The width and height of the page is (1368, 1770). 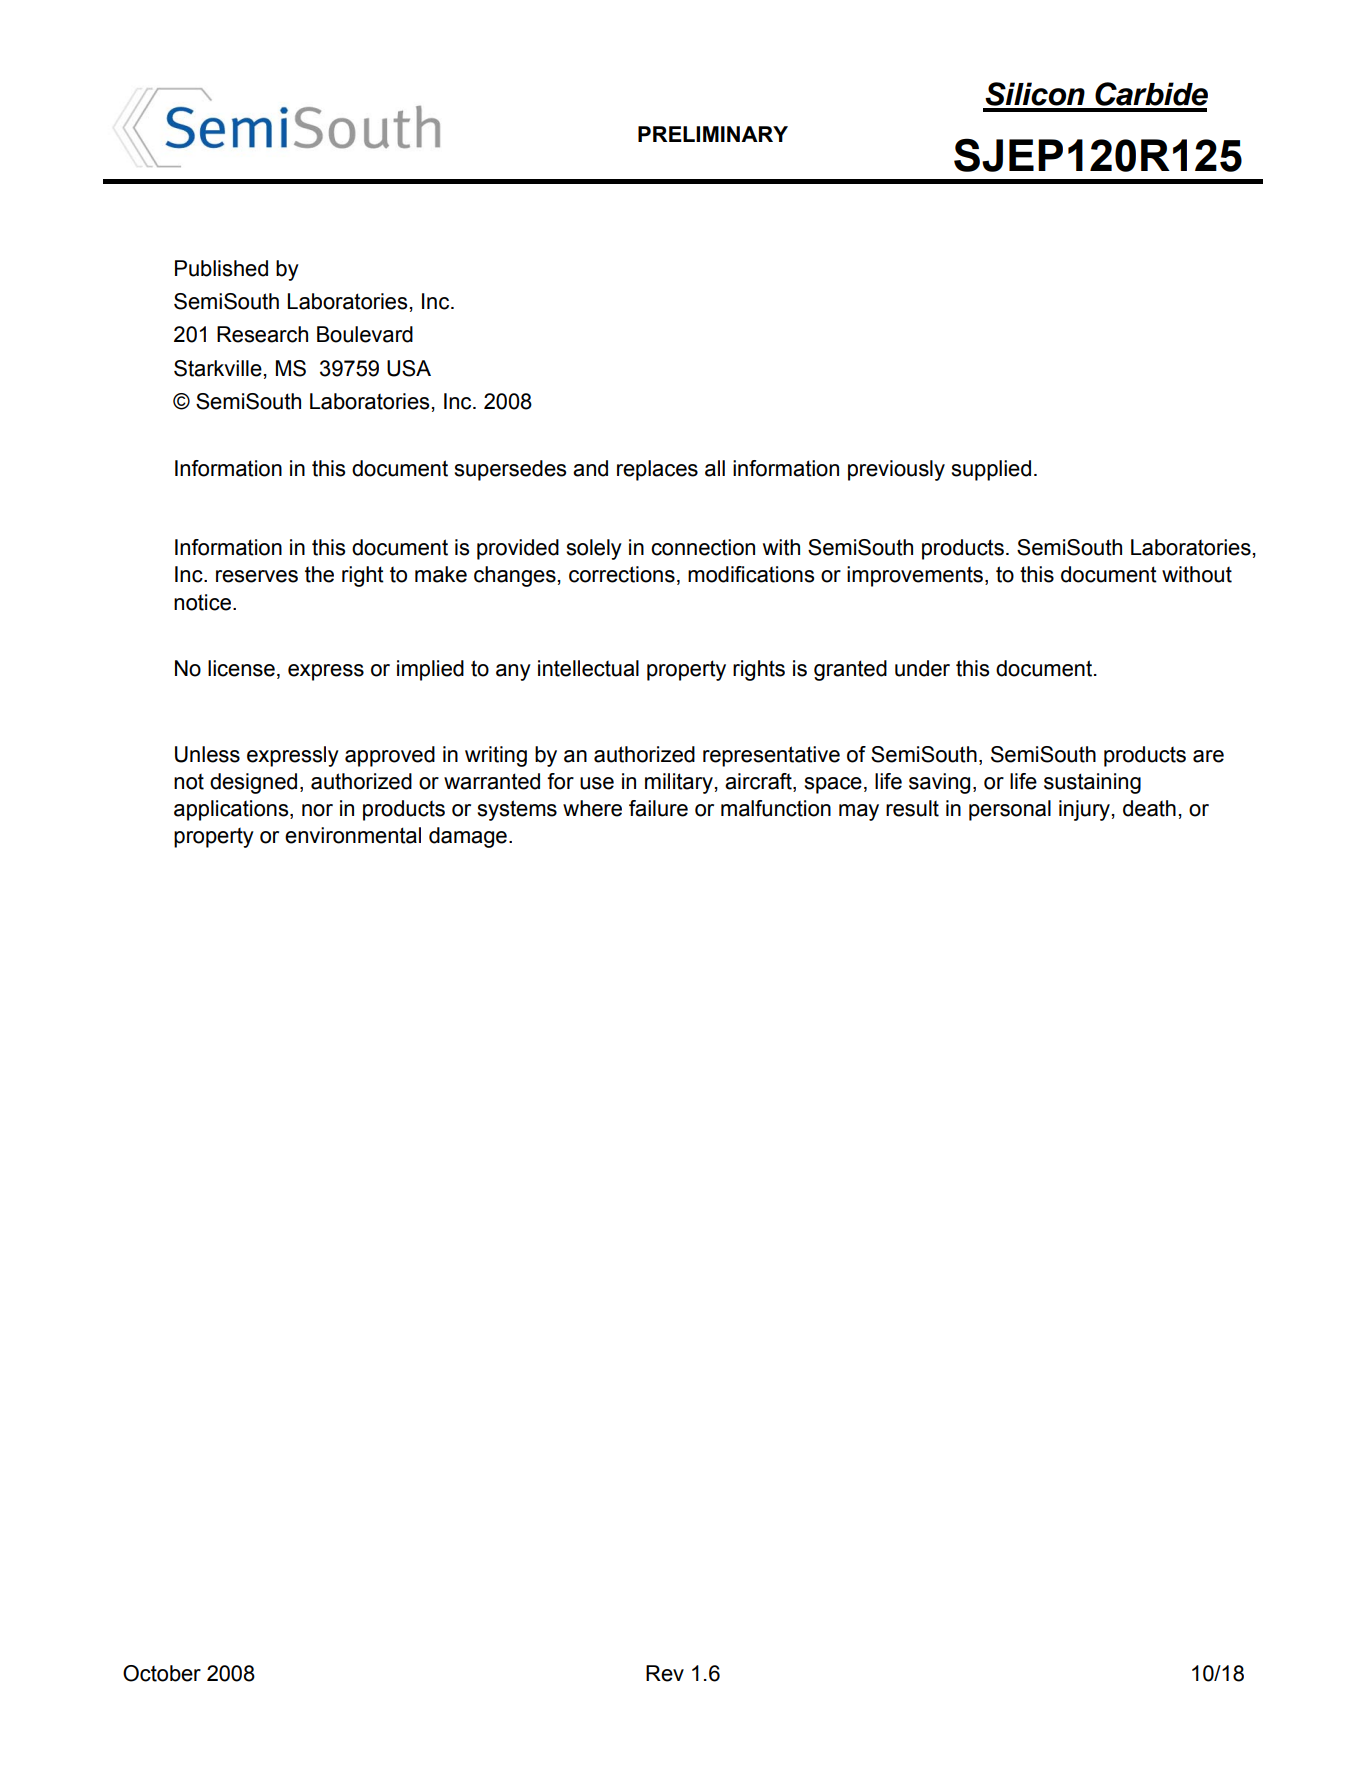 What do you see at coordinates (468, 837) in the page?
I see `damage` at bounding box center [468, 837].
